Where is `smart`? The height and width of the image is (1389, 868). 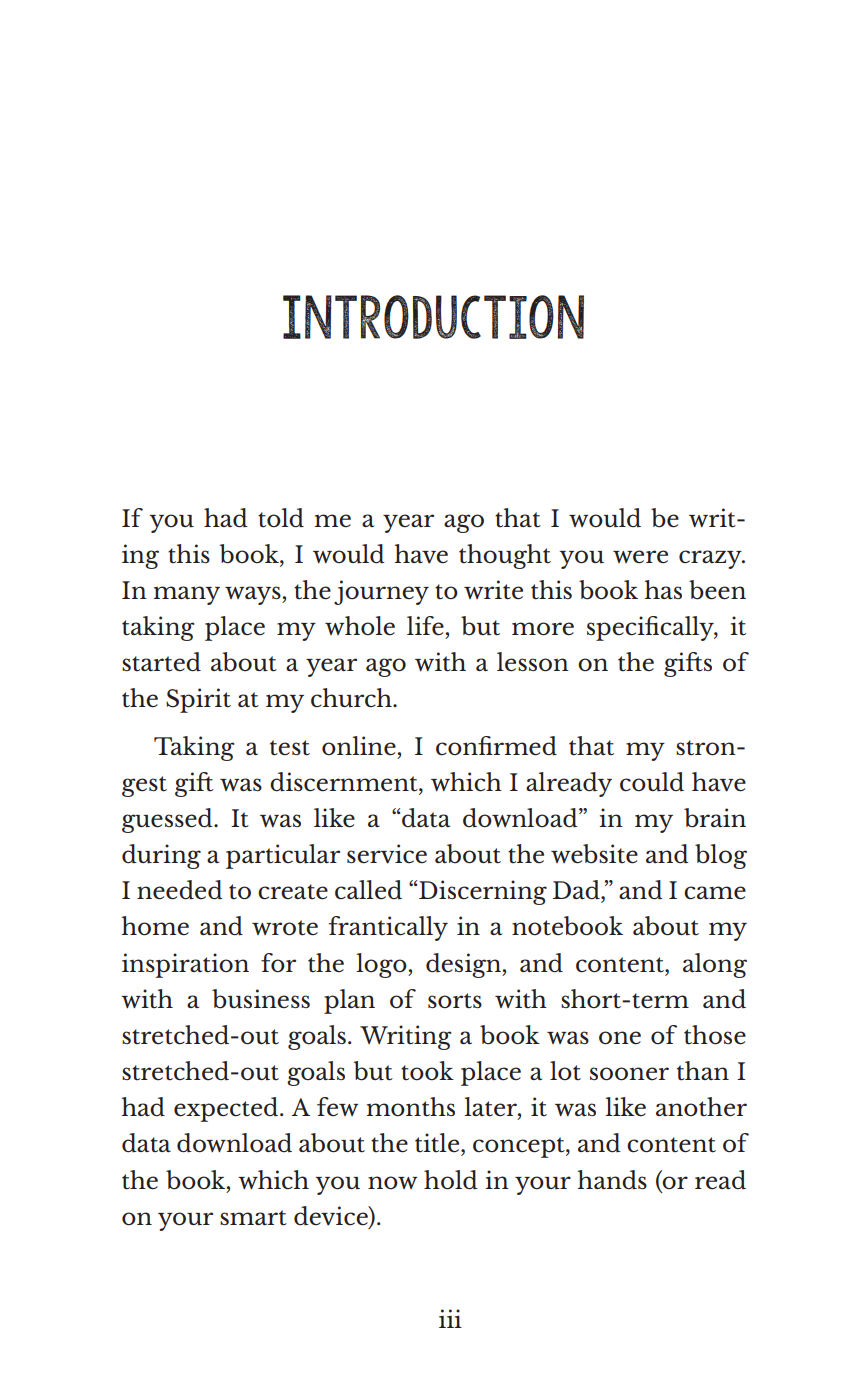 smart is located at coordinates (253, 1218).
